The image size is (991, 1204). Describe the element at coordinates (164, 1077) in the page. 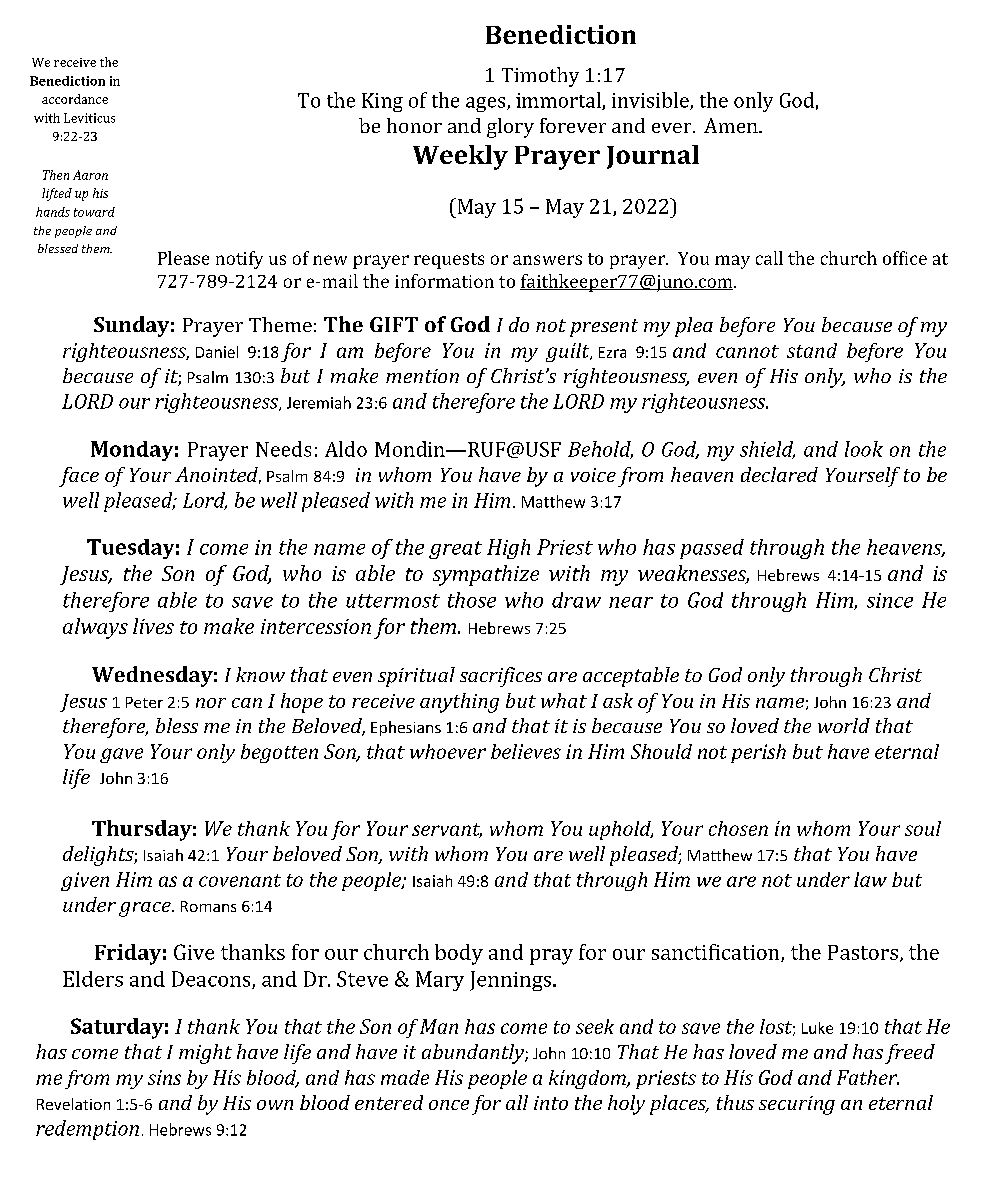

I see `sins` at that location.
